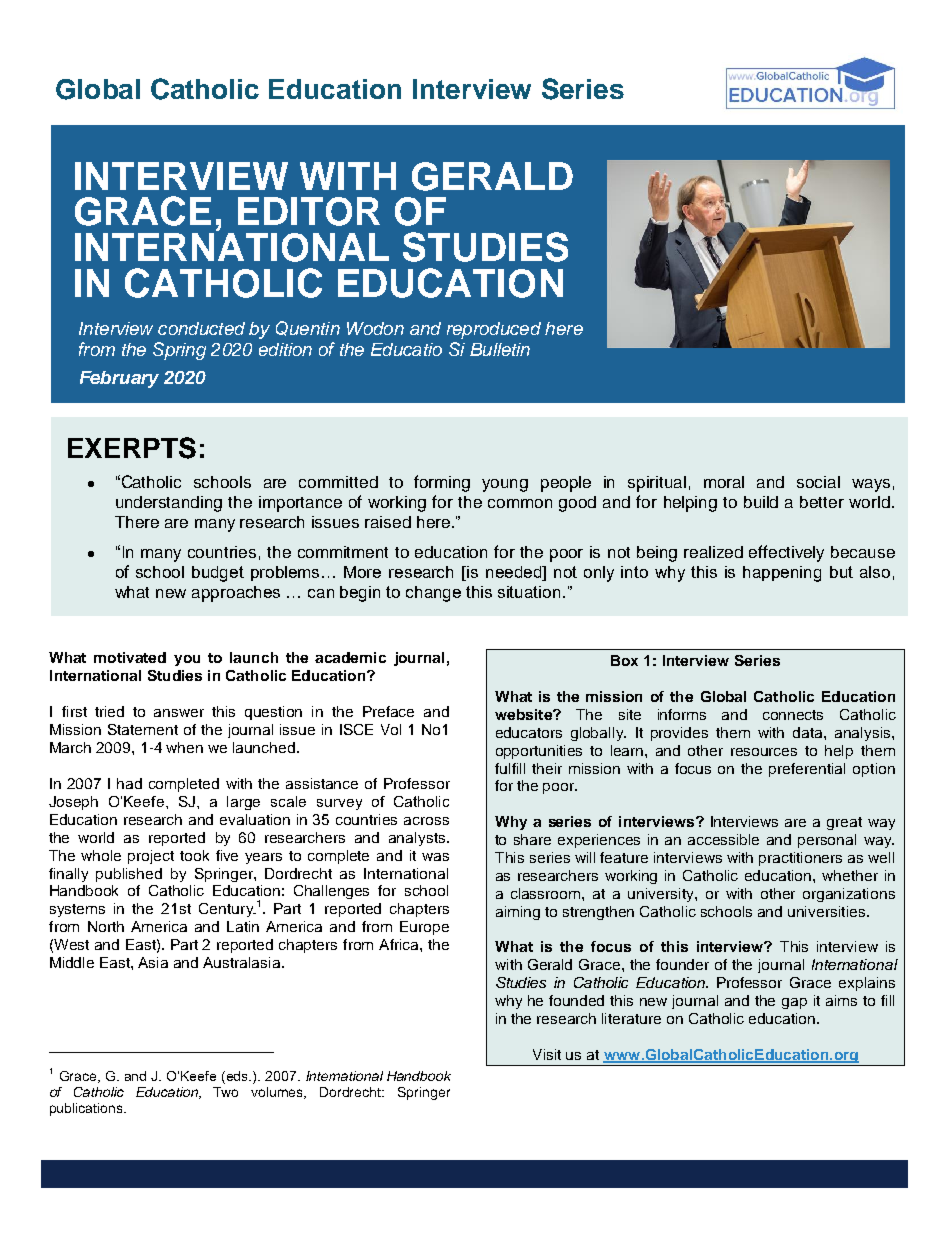 Image resolution: width=952 pixels, height=1233 pixels. Describe the element at coordinates (794, 1003) in the screenshot. I see `gap` at that location.
